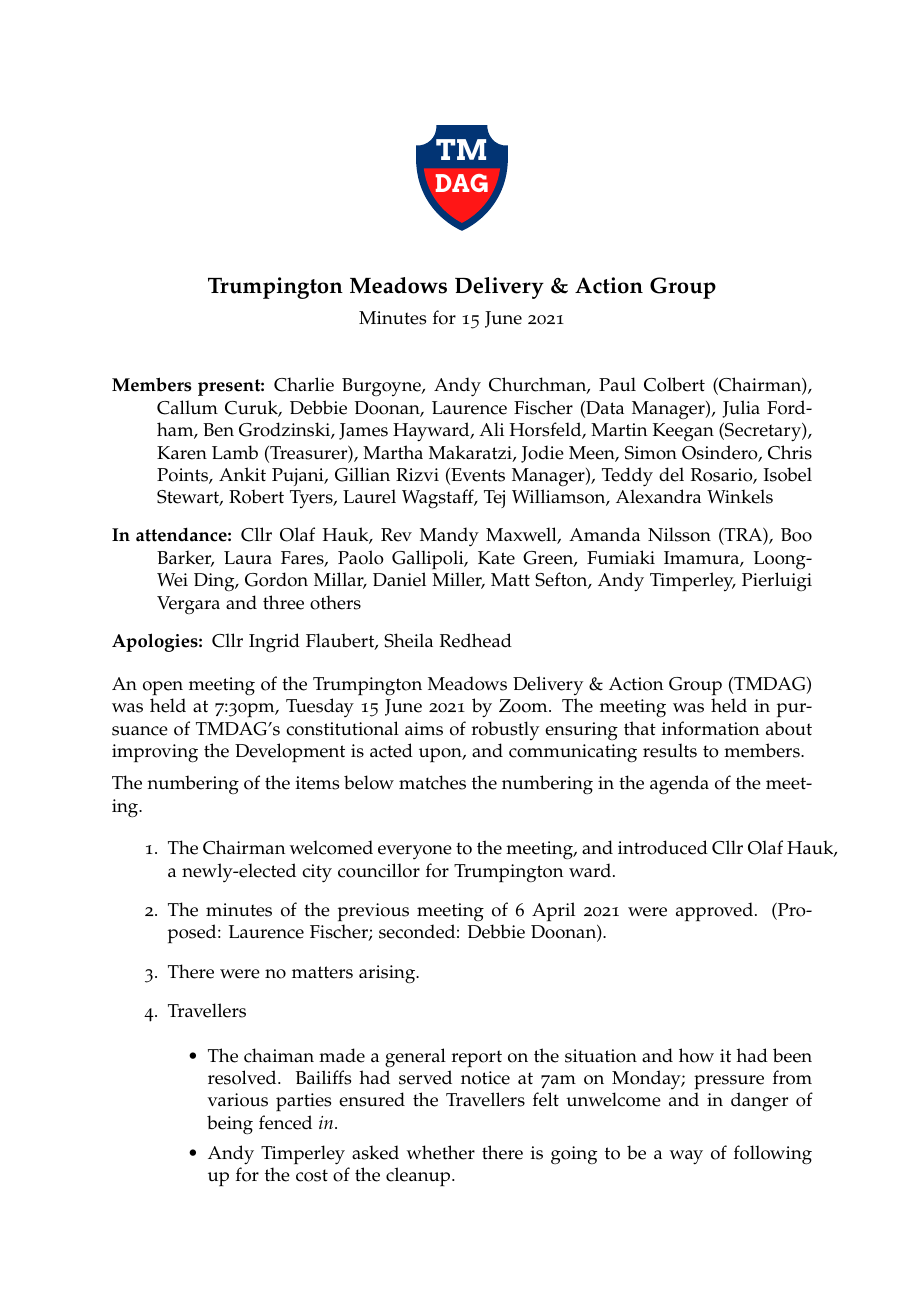  What do you see at coordinates (496, 558) in the screenshot?
I see `Kate` at bounding box center [496, 558].
